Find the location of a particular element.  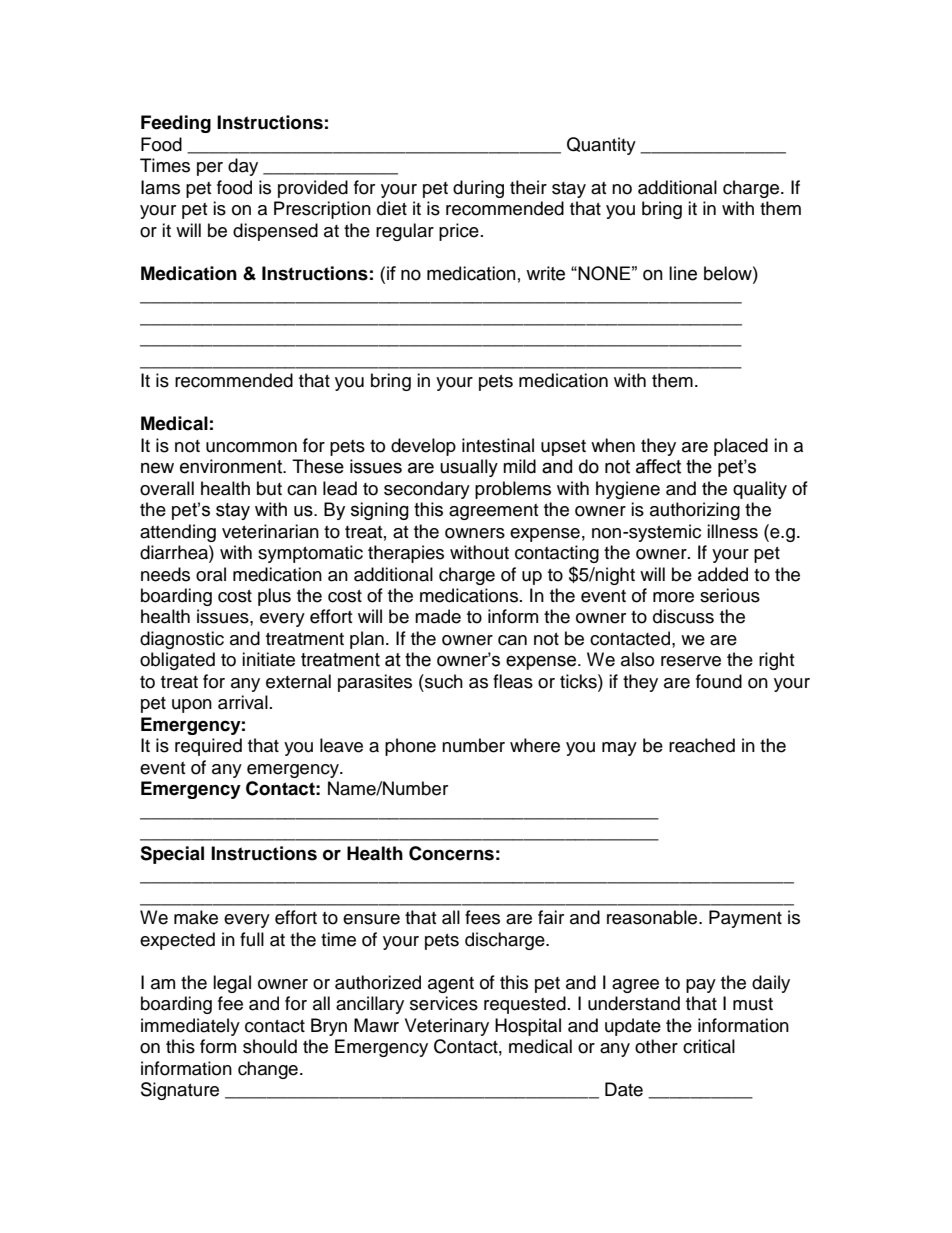

day is located at coordinates (243, 167).
